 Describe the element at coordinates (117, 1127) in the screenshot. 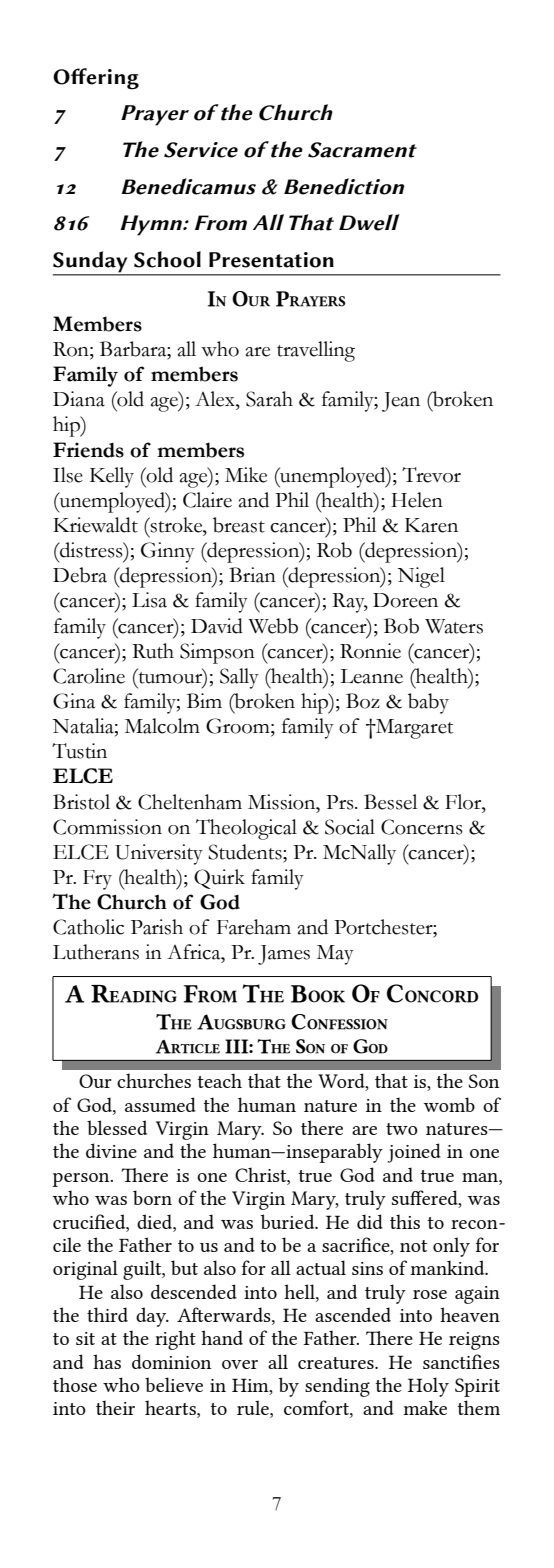

I see `blessed` at that location.
